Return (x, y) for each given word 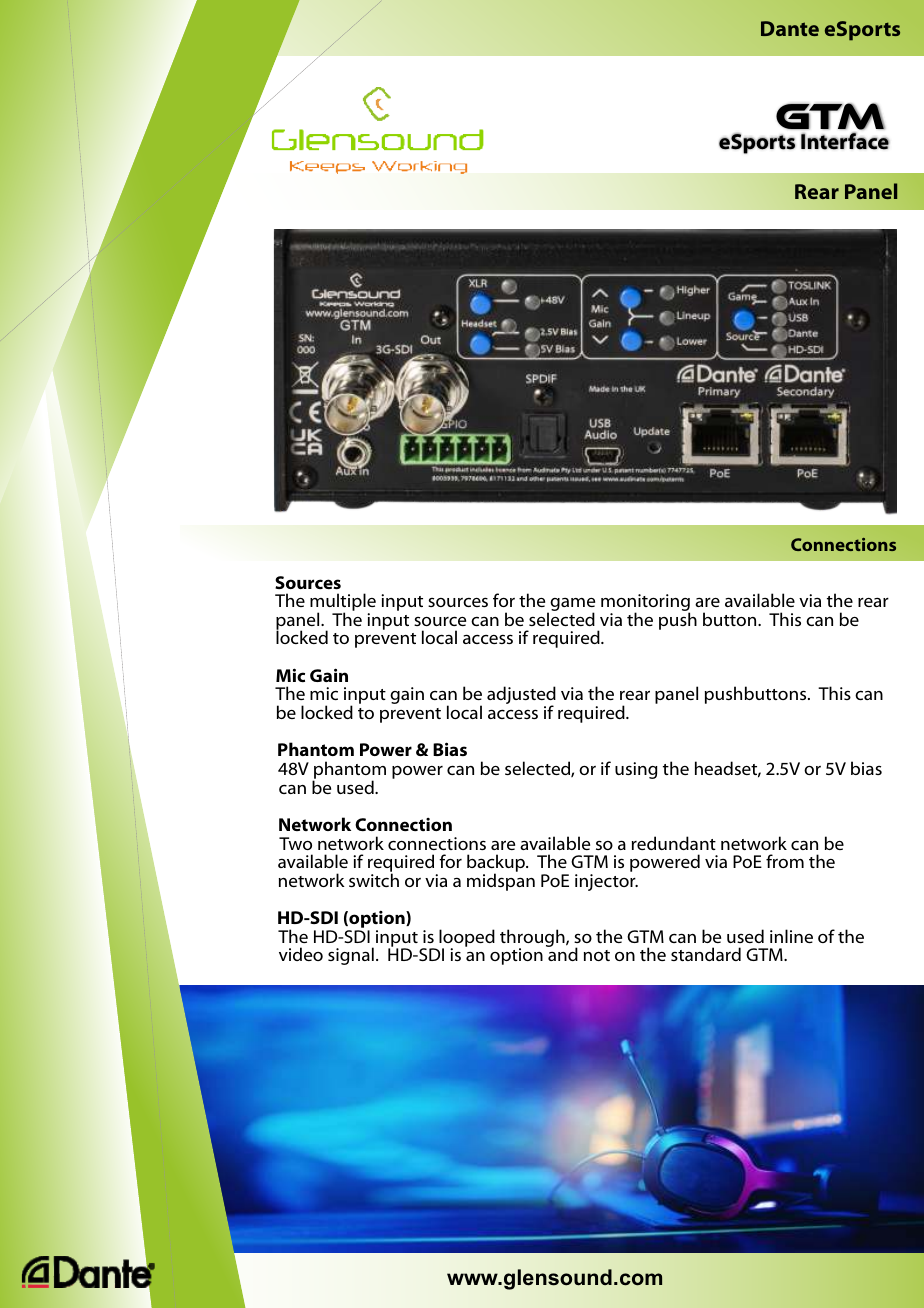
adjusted (521, 696)
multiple (343, 603)
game (571, 606)
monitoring (645, 604)
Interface (845, 141)
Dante (790, 28)
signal (351, 956)
